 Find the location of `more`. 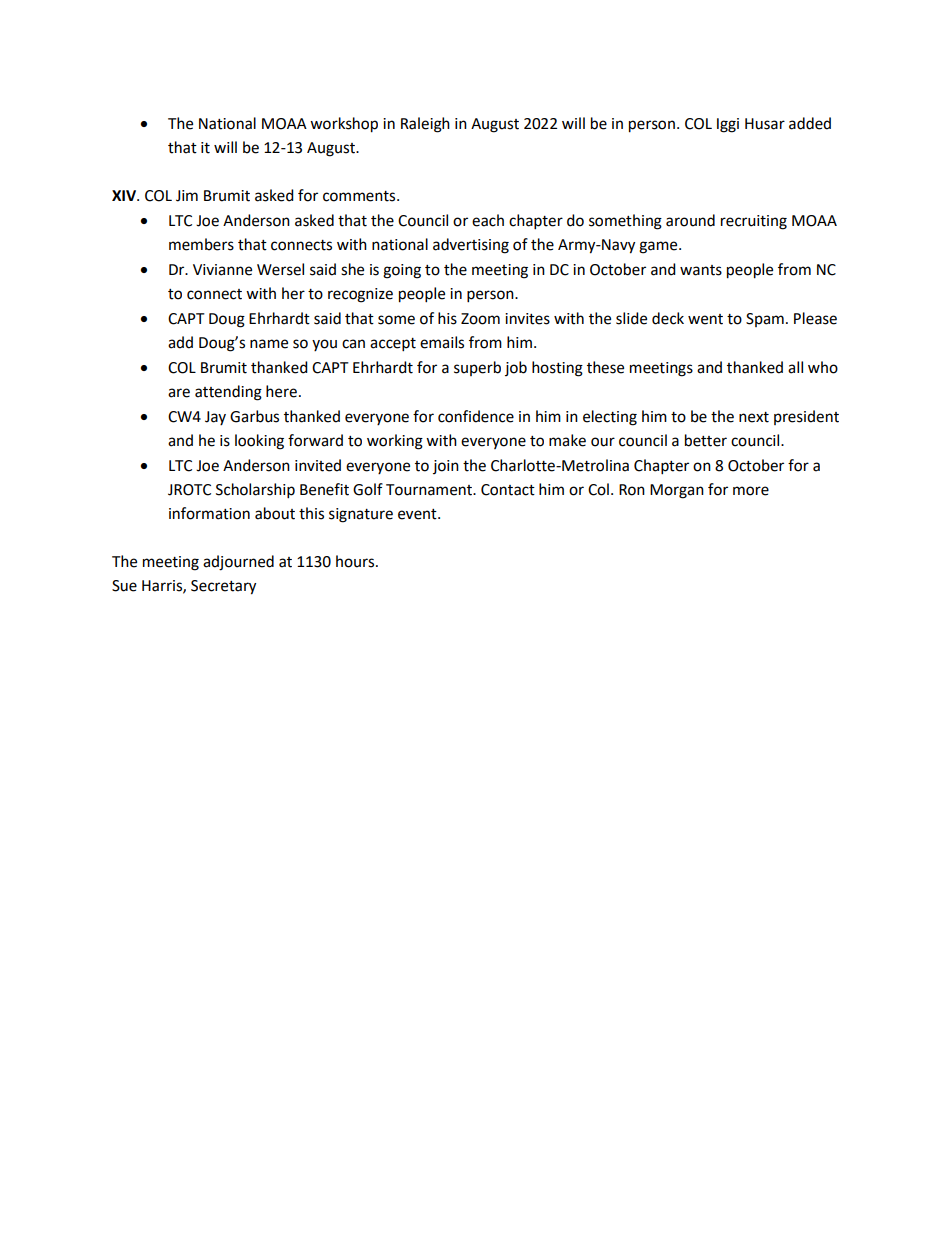

more is located at coordinates (751, 491).
